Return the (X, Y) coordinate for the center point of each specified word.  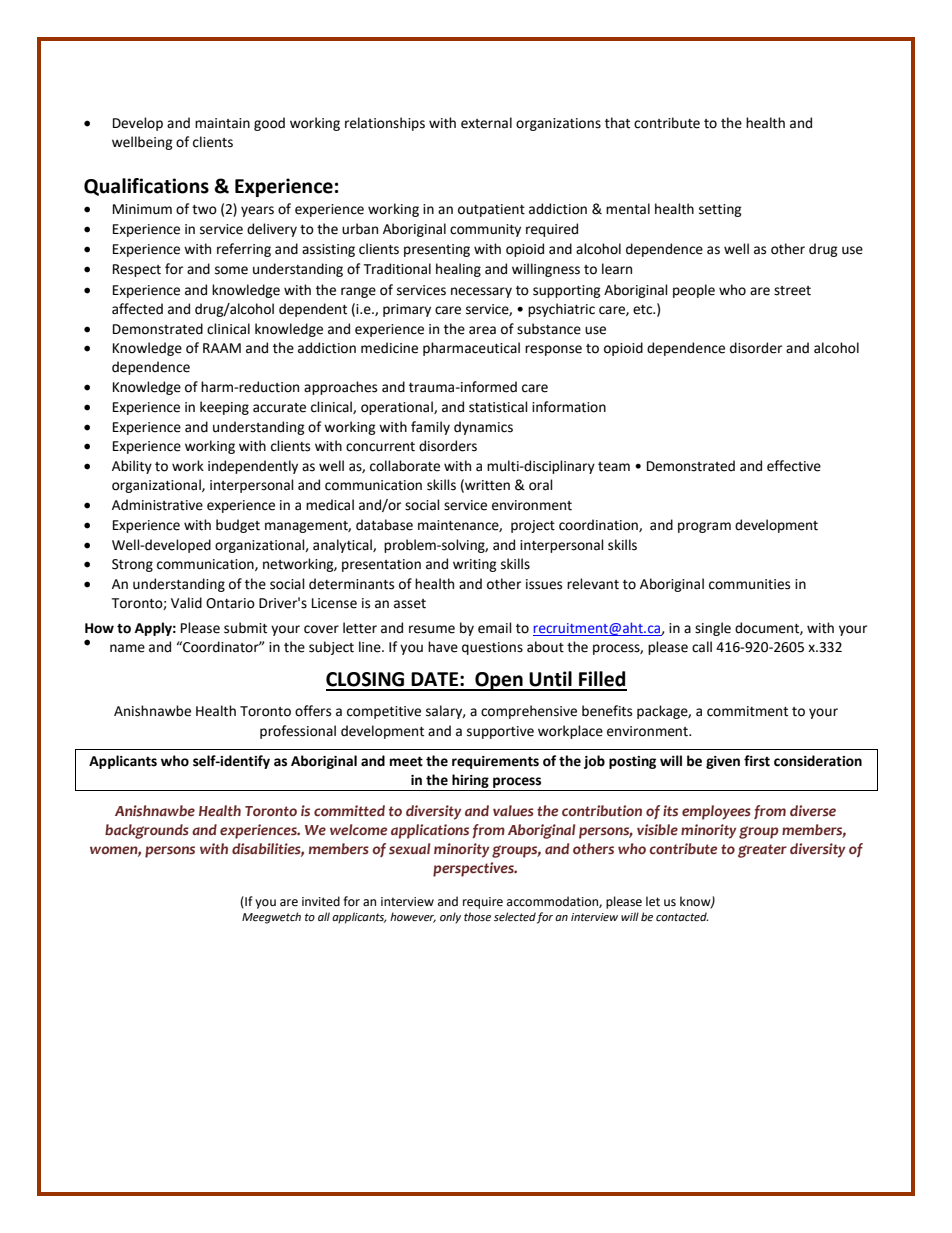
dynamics (483, 428)
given (723, 762)
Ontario (230, 603)
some (231, 270)
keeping (224, 408)
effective (794, 466)
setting (720, 210)
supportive (500, 732)
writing (475, 565)
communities (749, 584)
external (486, 123)
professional (298, 732)
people (694, 291)
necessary (481, 292)
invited (321, 901)
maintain (222, 123)
